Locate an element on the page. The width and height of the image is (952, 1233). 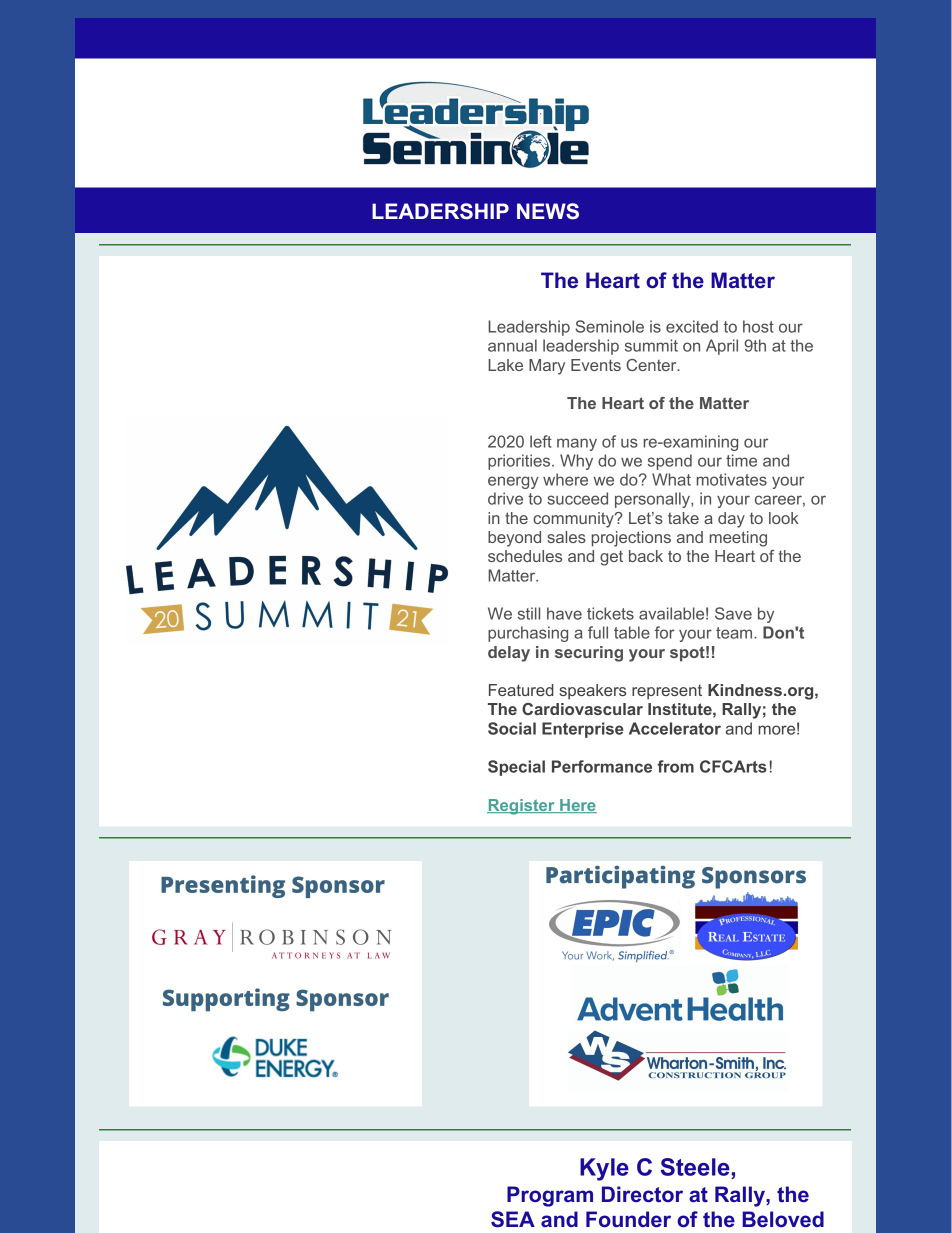
Director is located at coordinates (642, 1194).
